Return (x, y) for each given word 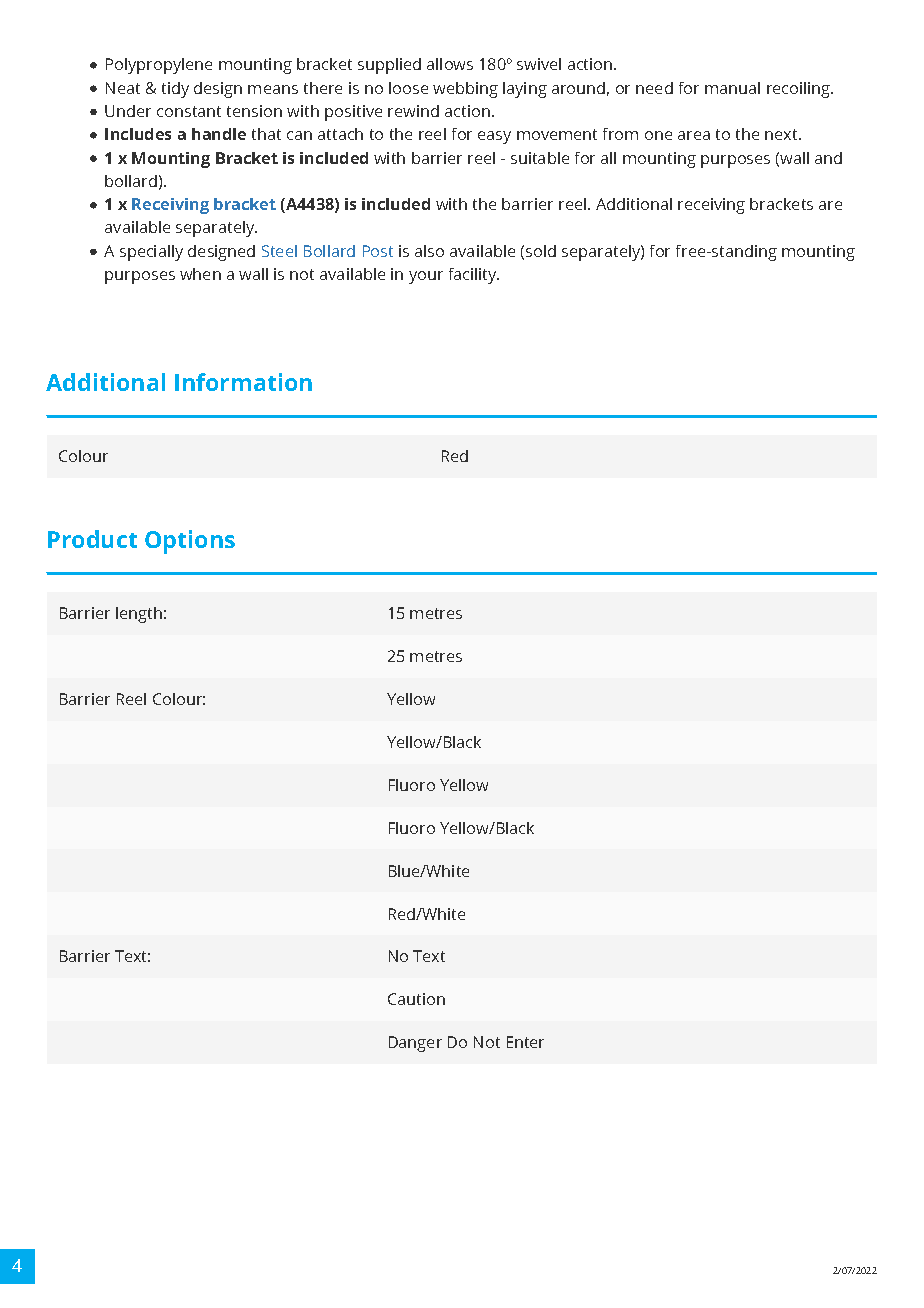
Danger (415, 1044)
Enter (525, 1042)
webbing (465, 90)
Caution (416, 999)
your (426, 277)
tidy (175, 90)
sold (541, 251)
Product (92, 539)
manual (732, 88)
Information (243, 382)
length (139, 615)
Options (190, 542)
